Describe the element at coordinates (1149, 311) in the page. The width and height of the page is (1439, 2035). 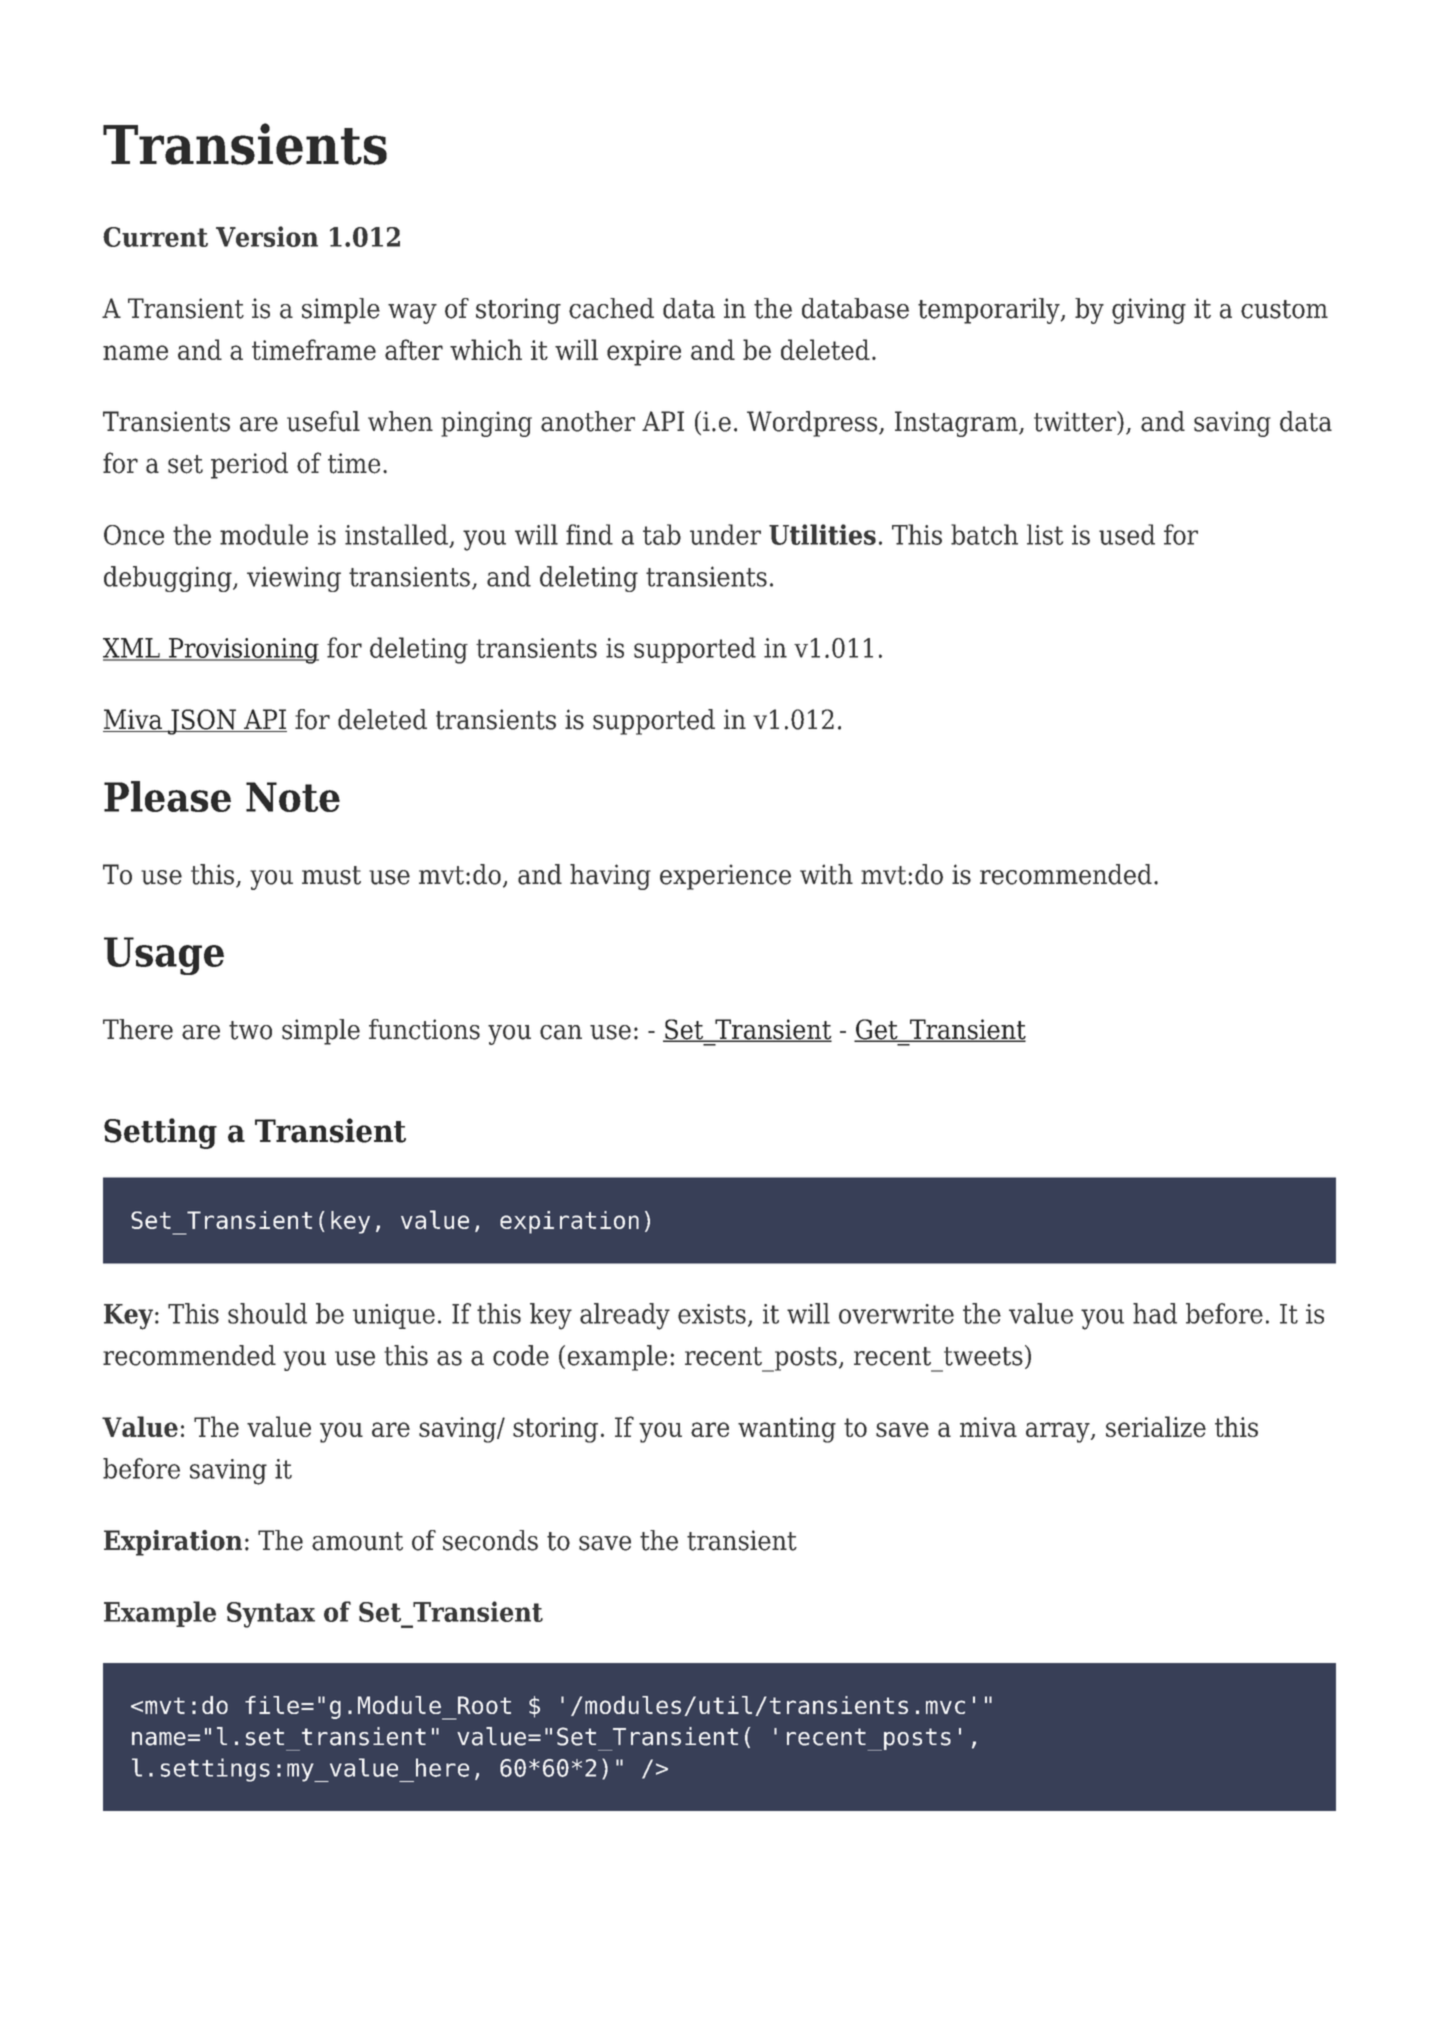
I see `giving` at that location.
